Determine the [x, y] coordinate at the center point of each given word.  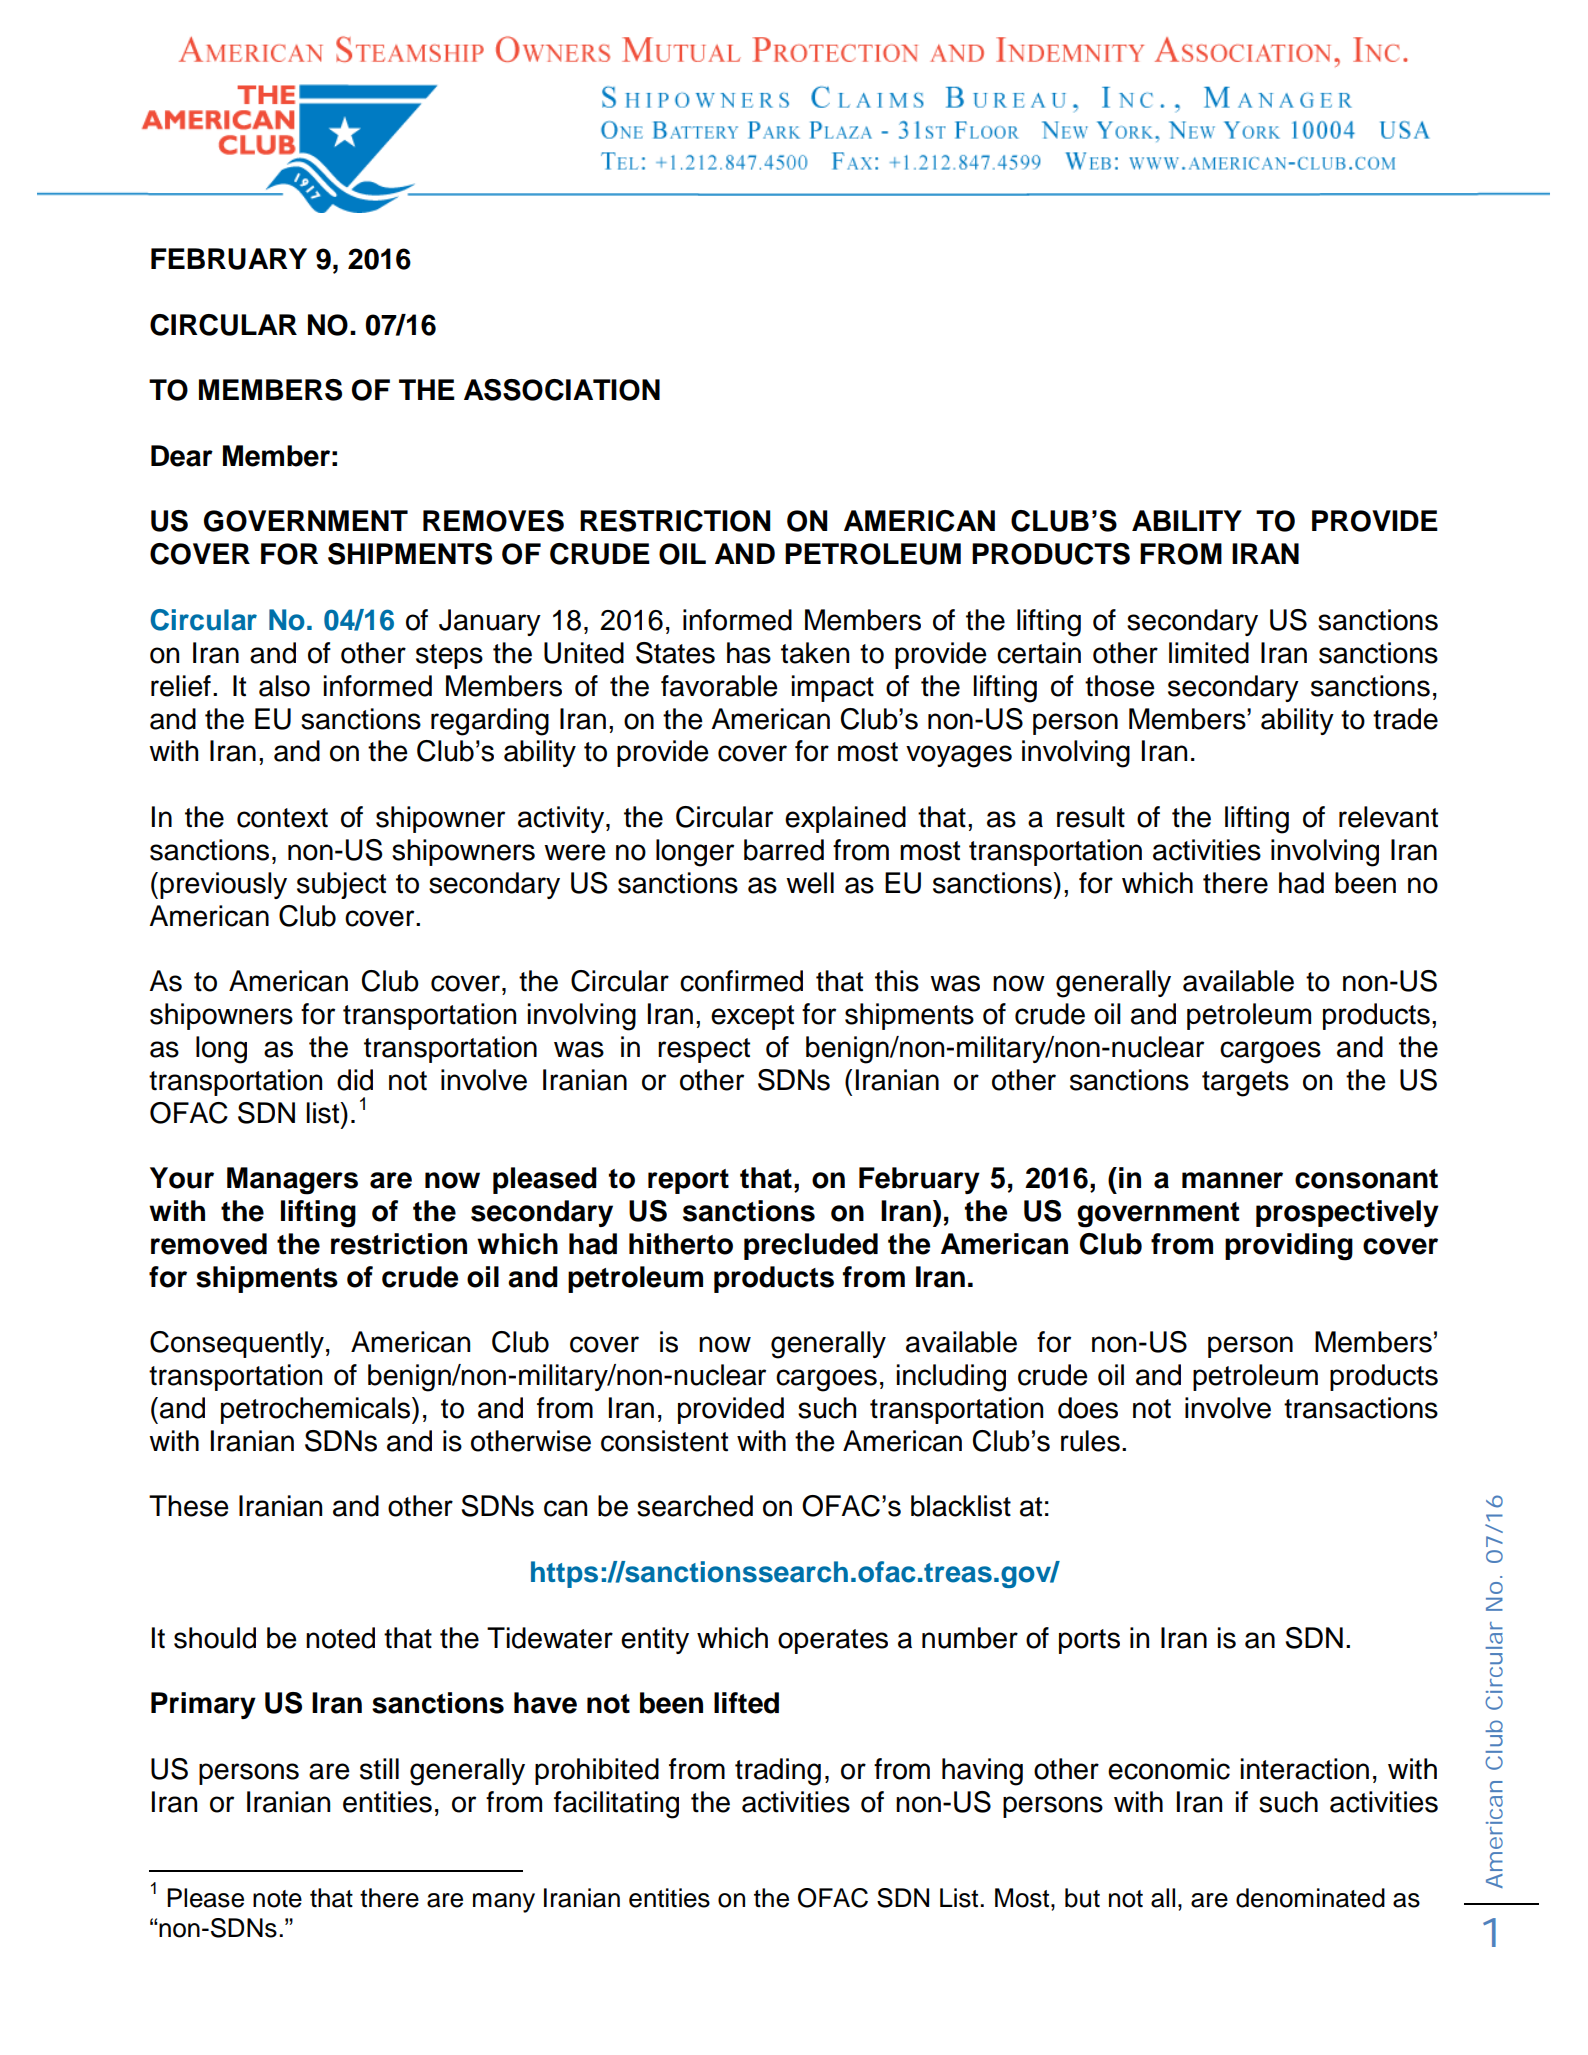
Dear [182, 456]
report [688, 1181]
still [379, 1769]
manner [1232, 1180]
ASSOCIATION [562, 390]
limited [1209, 653]
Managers [292, 1181]
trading [778, 1772]
